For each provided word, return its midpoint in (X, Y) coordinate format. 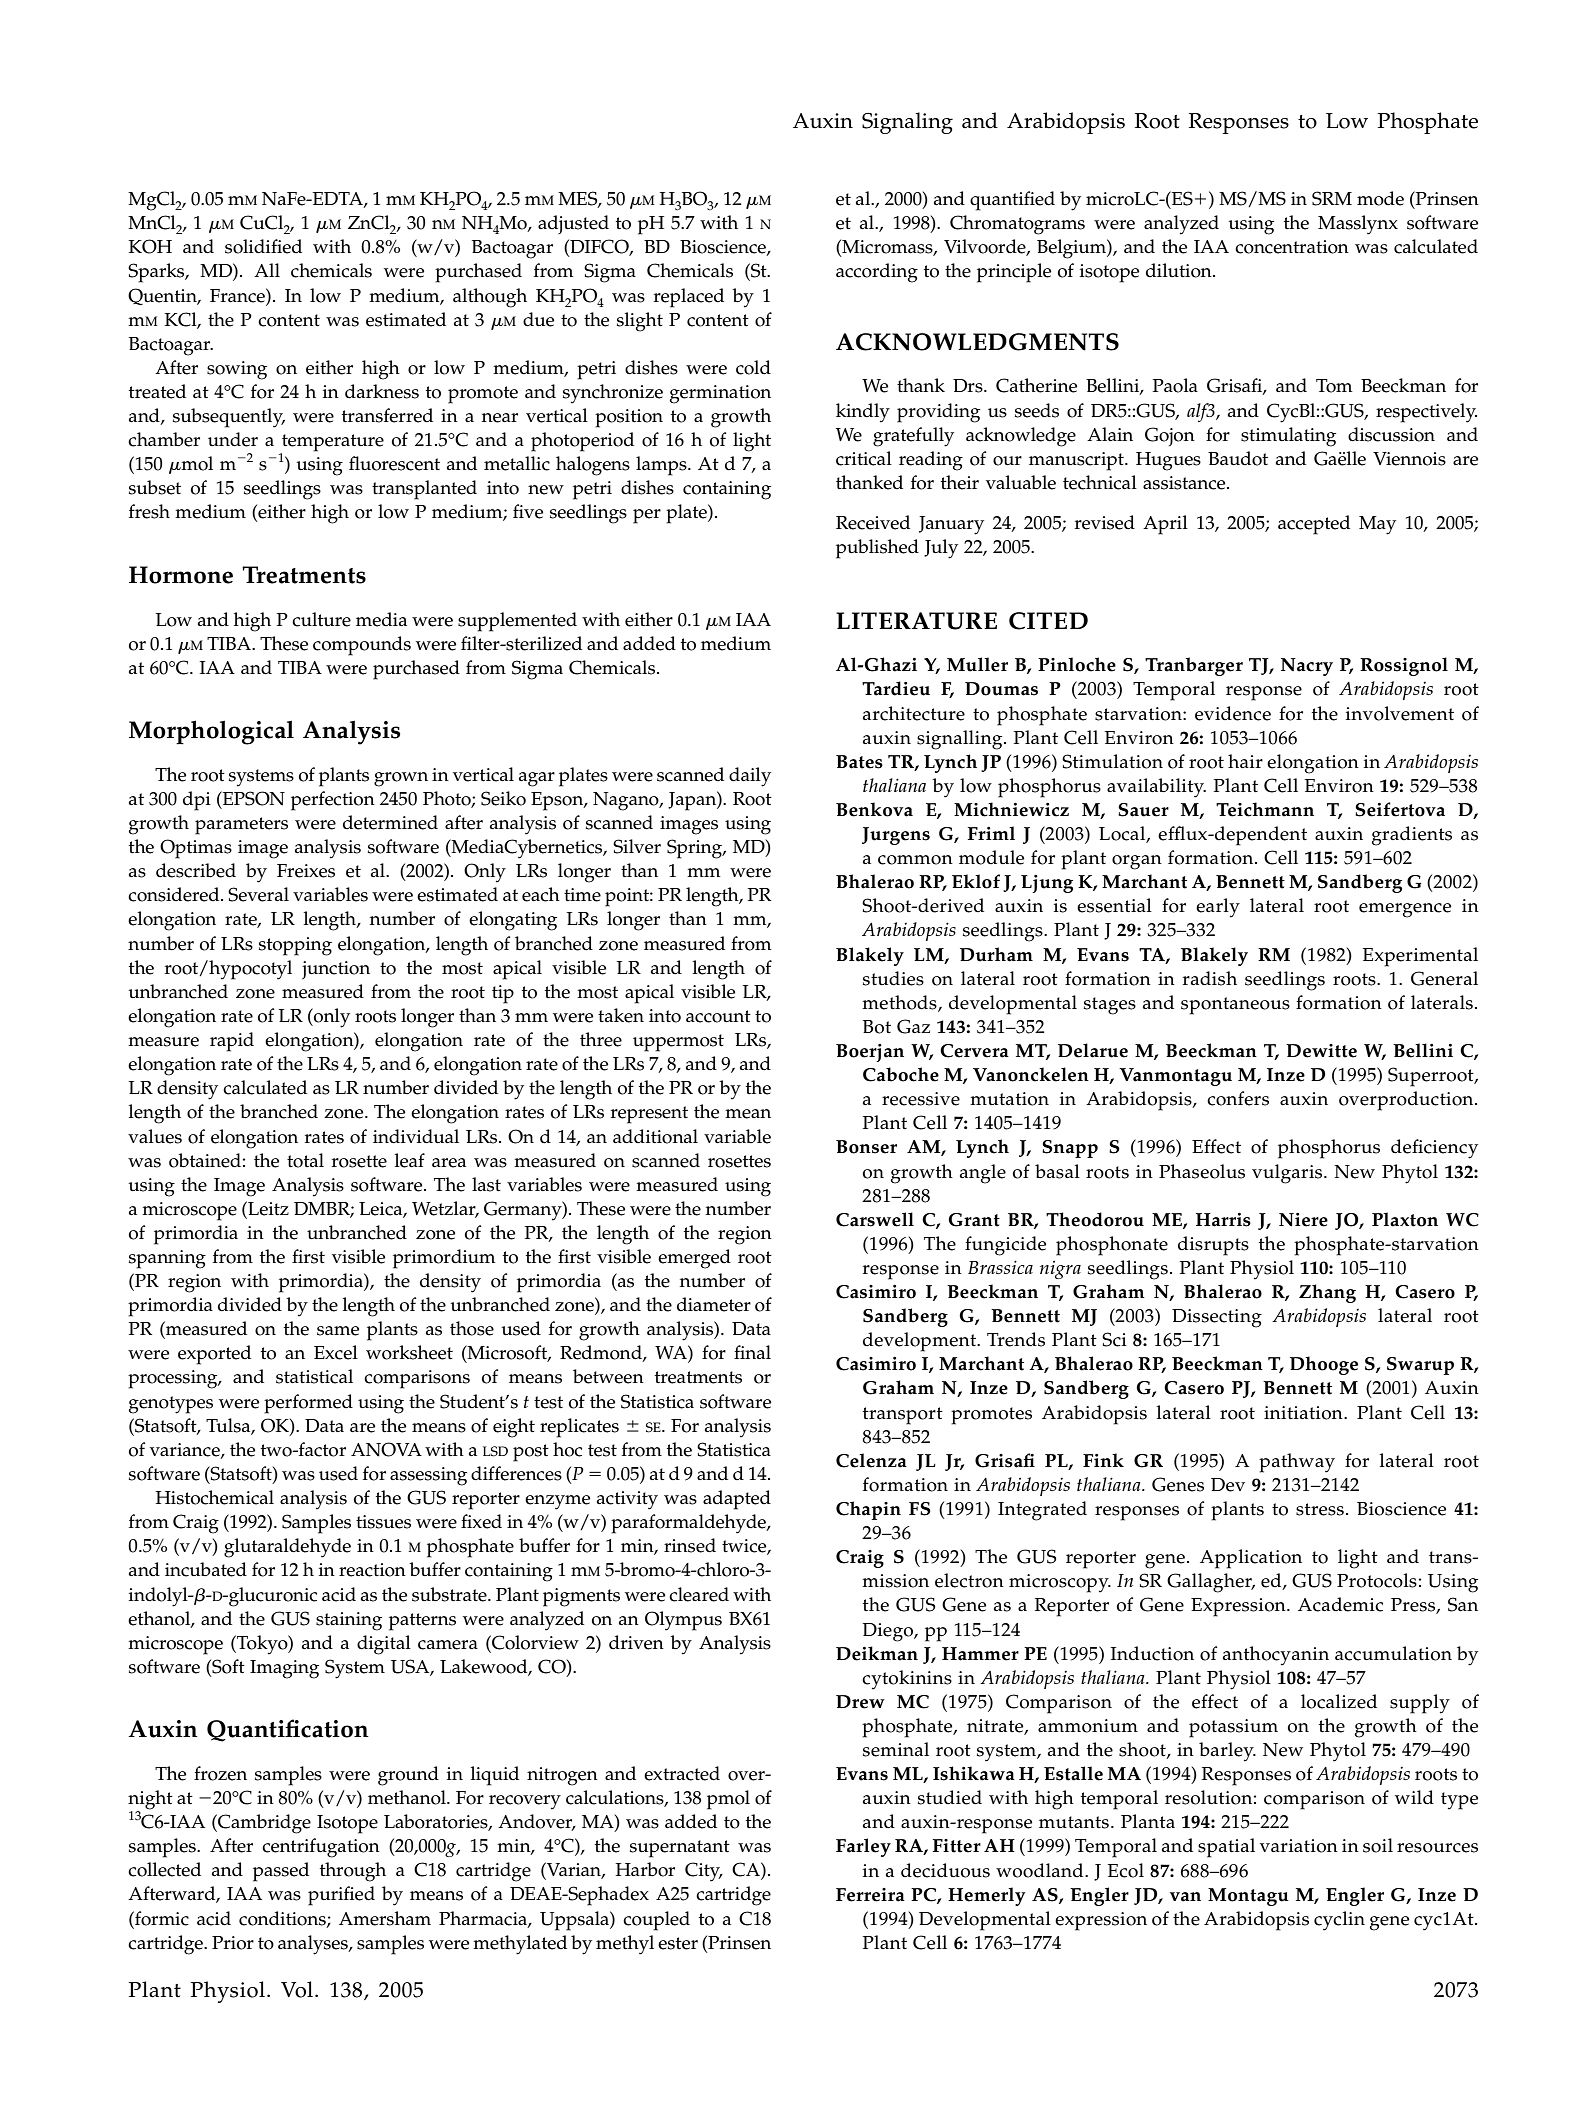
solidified (263, 246)
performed (308, 1404)
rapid (232, 1042)
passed (281, 1872)
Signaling (907, 123)
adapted (737, 1500)
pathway (1297, 1463)
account (718, 1016)
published (877, 549)
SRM (1332, 198)
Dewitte (1321, 1051)
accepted (1314, 525)
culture (321, 619)
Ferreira (870, 1895)
